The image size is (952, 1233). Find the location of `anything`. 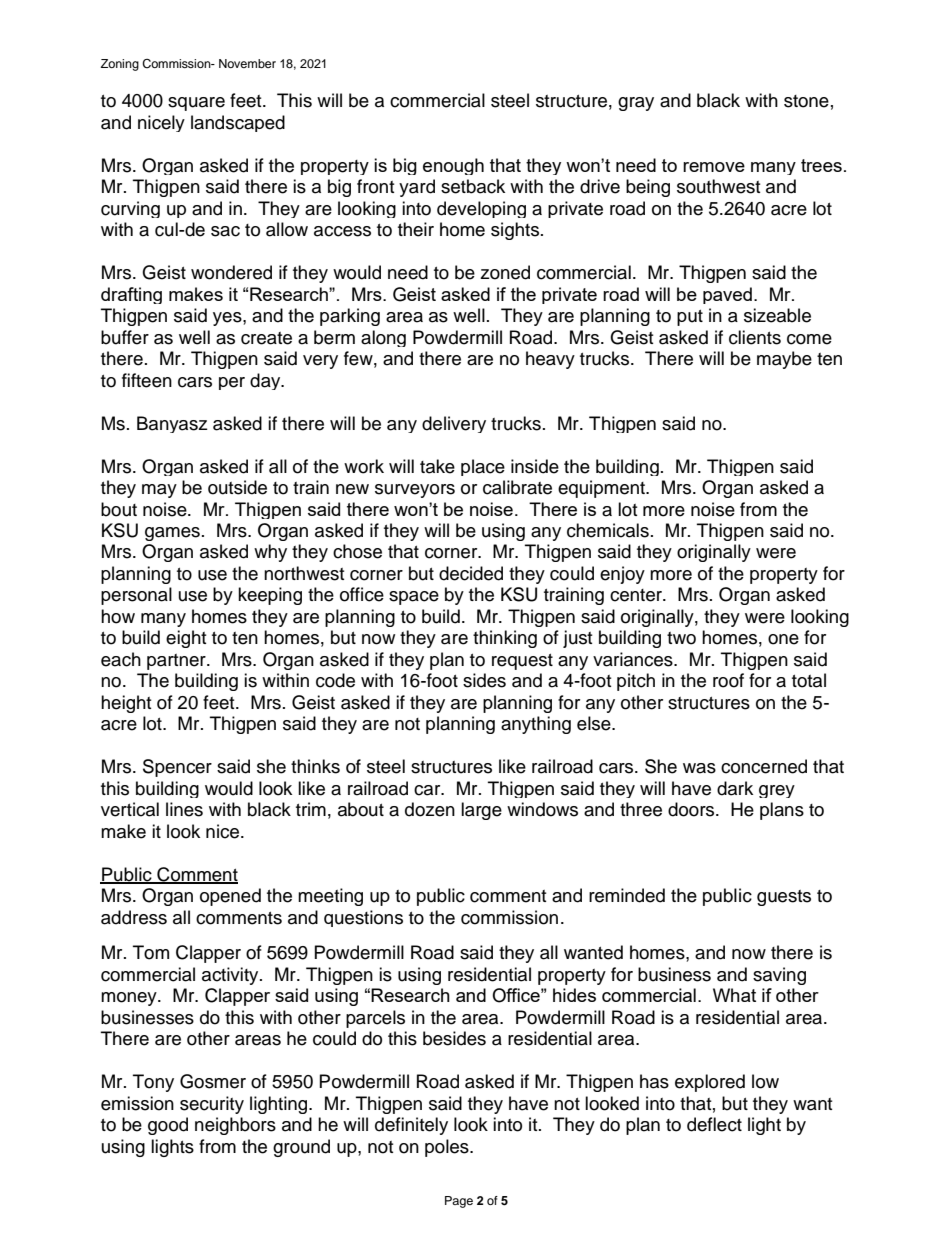

anything is located at coordinates (536, 725).
